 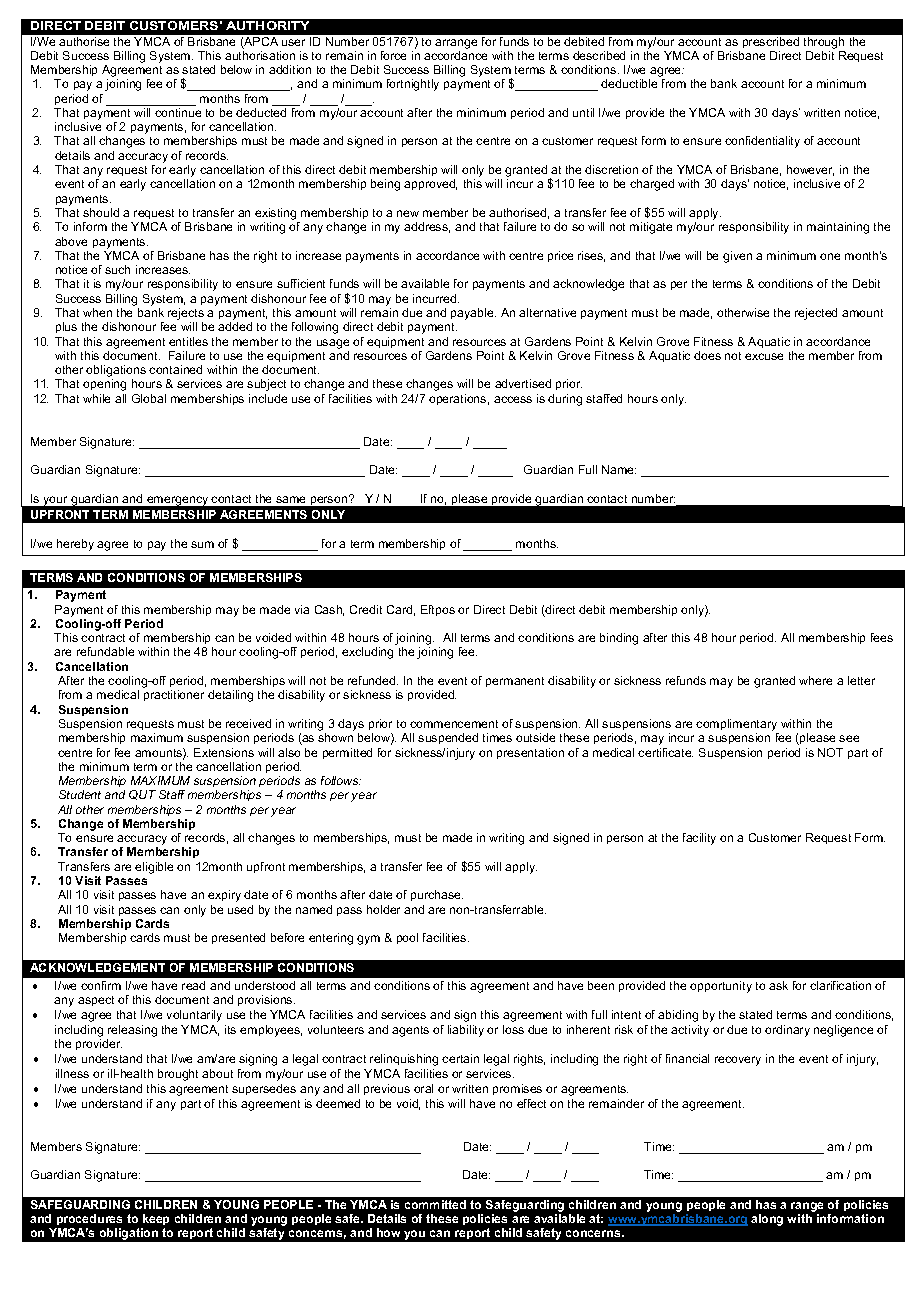 What do you see at coordinates (156, 1219) in the image?
I see `keep` at bounding box center [156, 1219].
